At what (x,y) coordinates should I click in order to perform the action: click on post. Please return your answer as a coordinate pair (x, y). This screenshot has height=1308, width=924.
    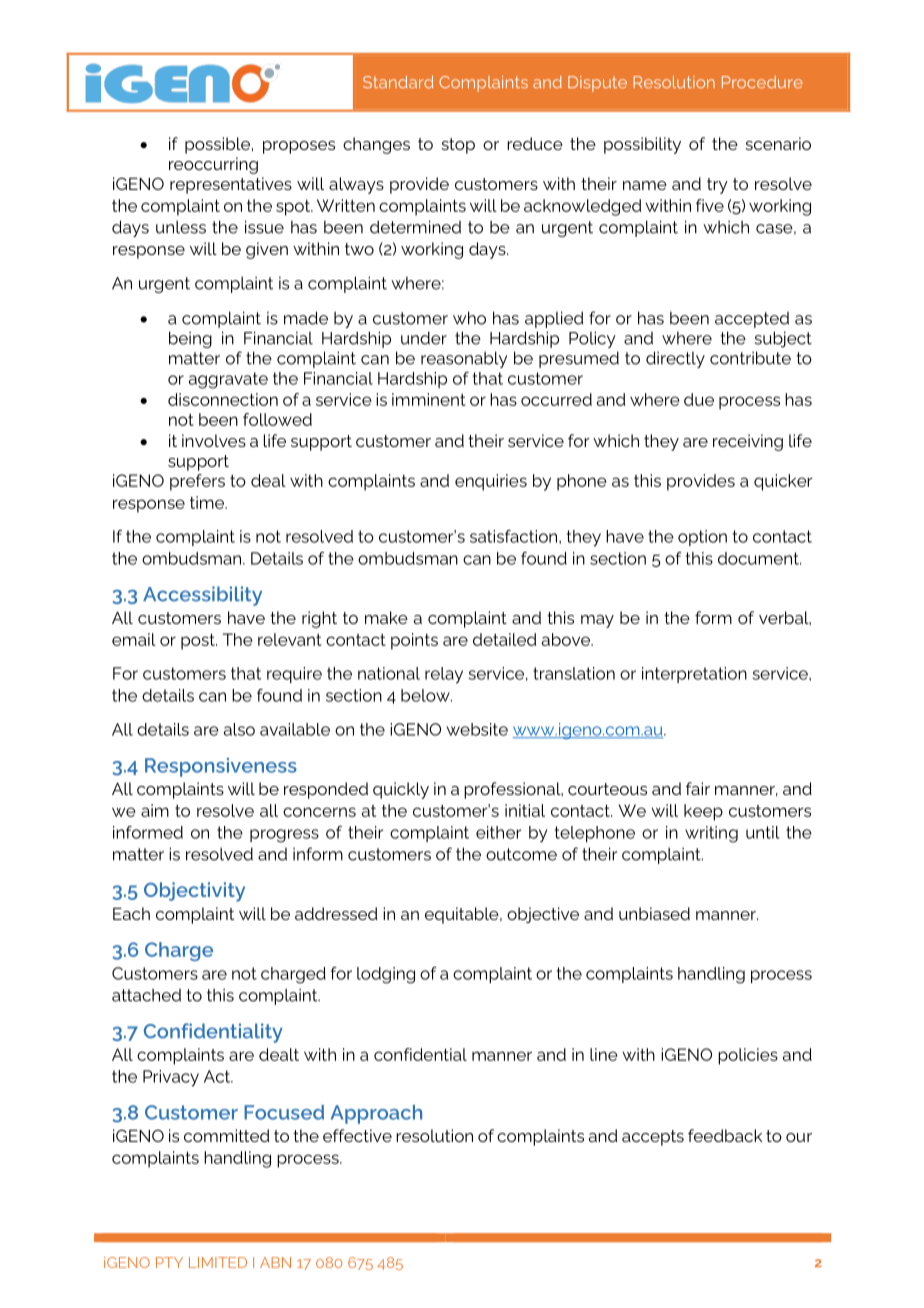
    Looking at the image, I should click on (199, 641).
